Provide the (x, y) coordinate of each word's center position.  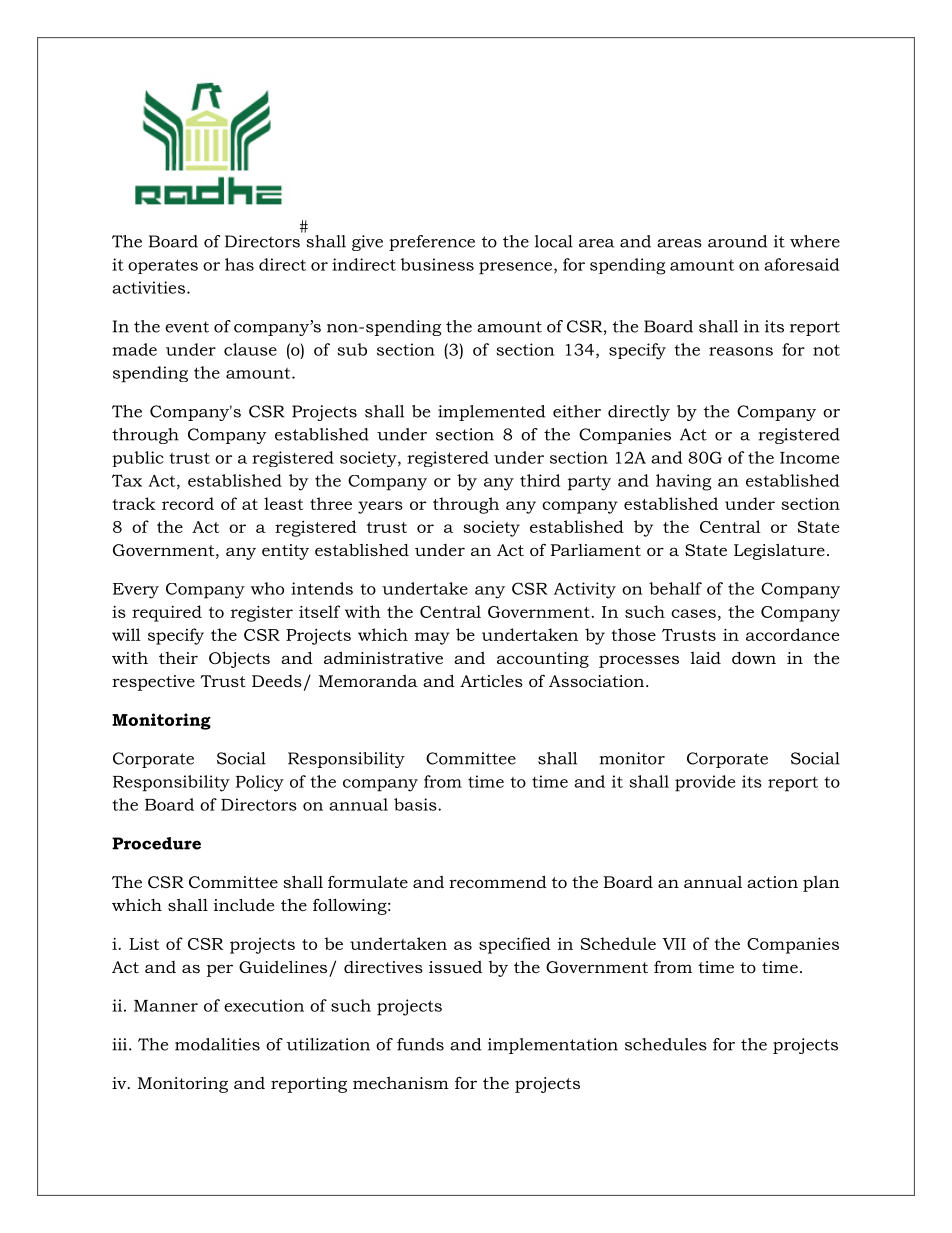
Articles (491, 681)
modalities (217, 1044)
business (437, 264)
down (754, 658)
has (239, 264)
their (178, 658)
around (737, 241)
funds (420, 1044)
